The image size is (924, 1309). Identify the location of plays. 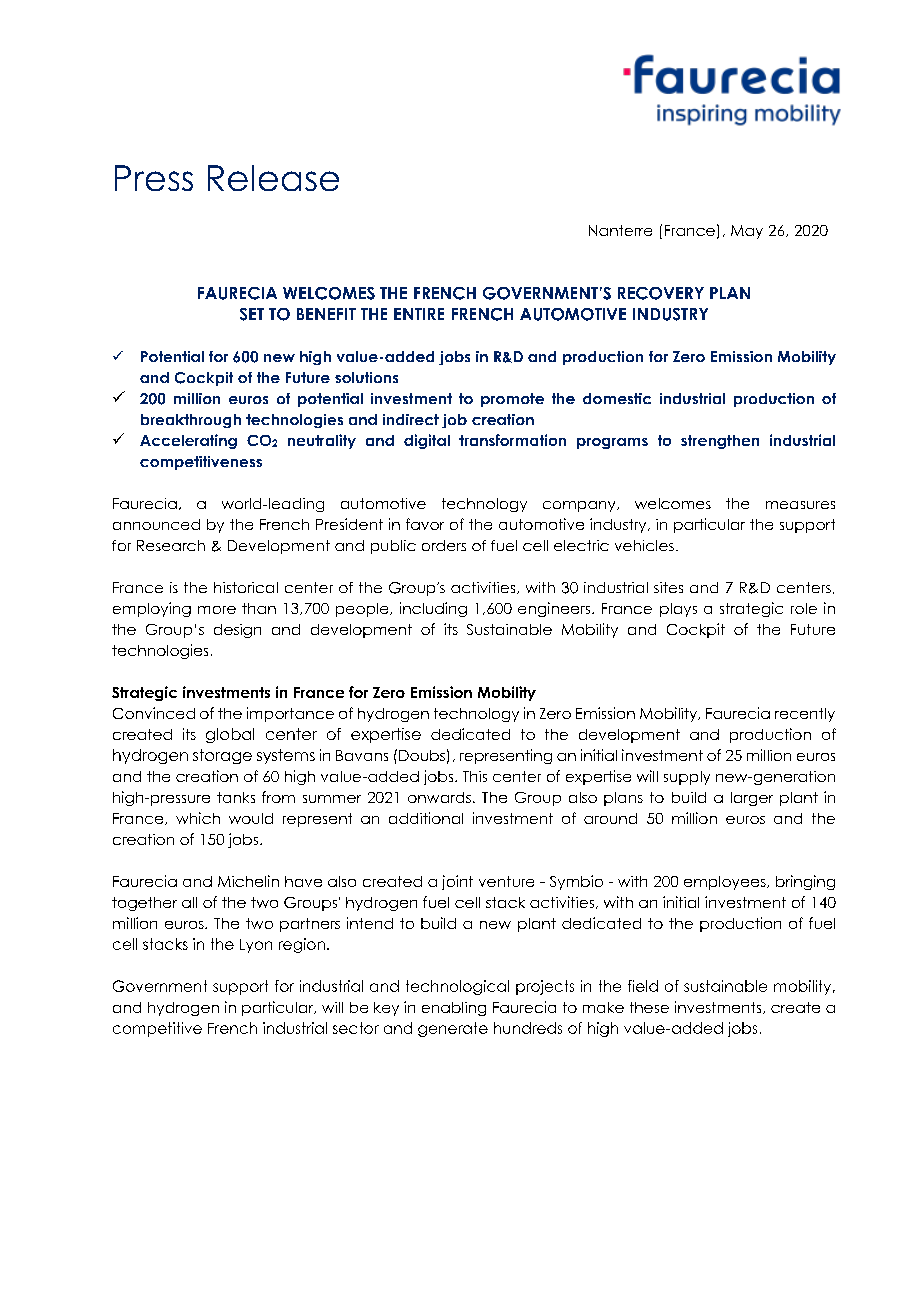
(678, 610).
